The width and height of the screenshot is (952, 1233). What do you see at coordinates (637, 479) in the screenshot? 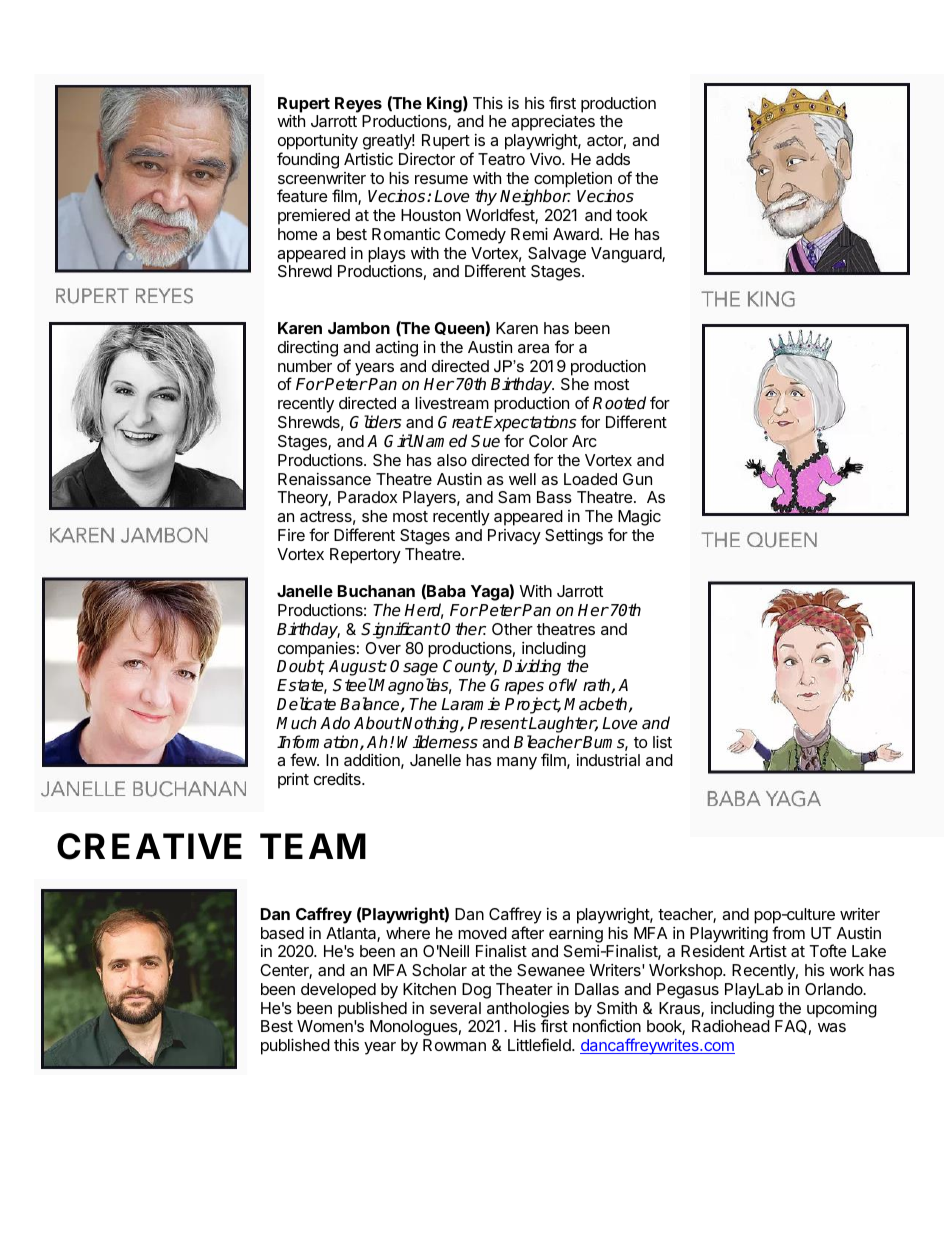
I see `Gun` at bounding box center [637, 479].
